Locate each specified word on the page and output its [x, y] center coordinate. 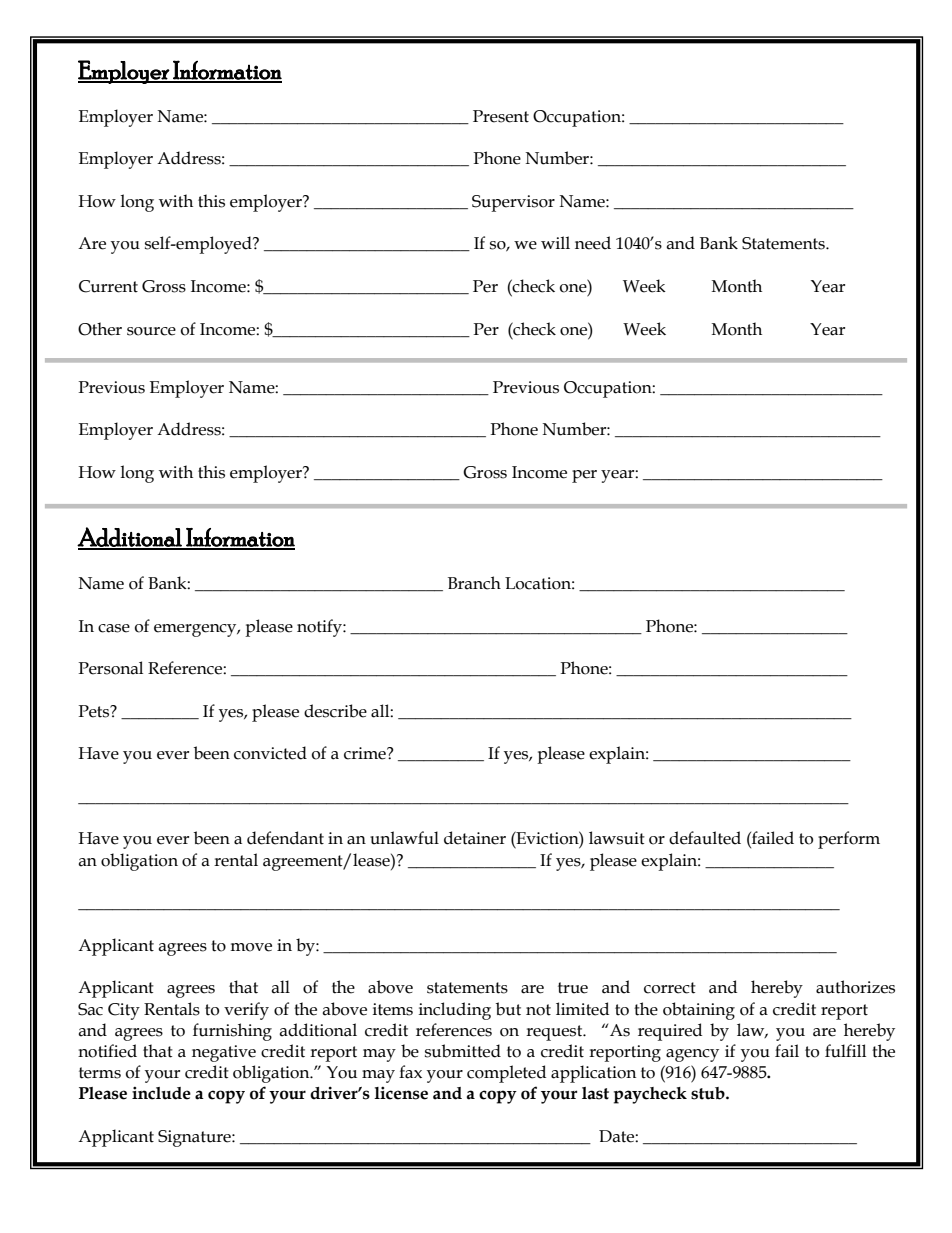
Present [501, 116]
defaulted [705, 838]
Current [108, 286]
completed [506, 1074]
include [161, 1093]
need [593, 243]
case [114, 628]
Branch [474, 583]
